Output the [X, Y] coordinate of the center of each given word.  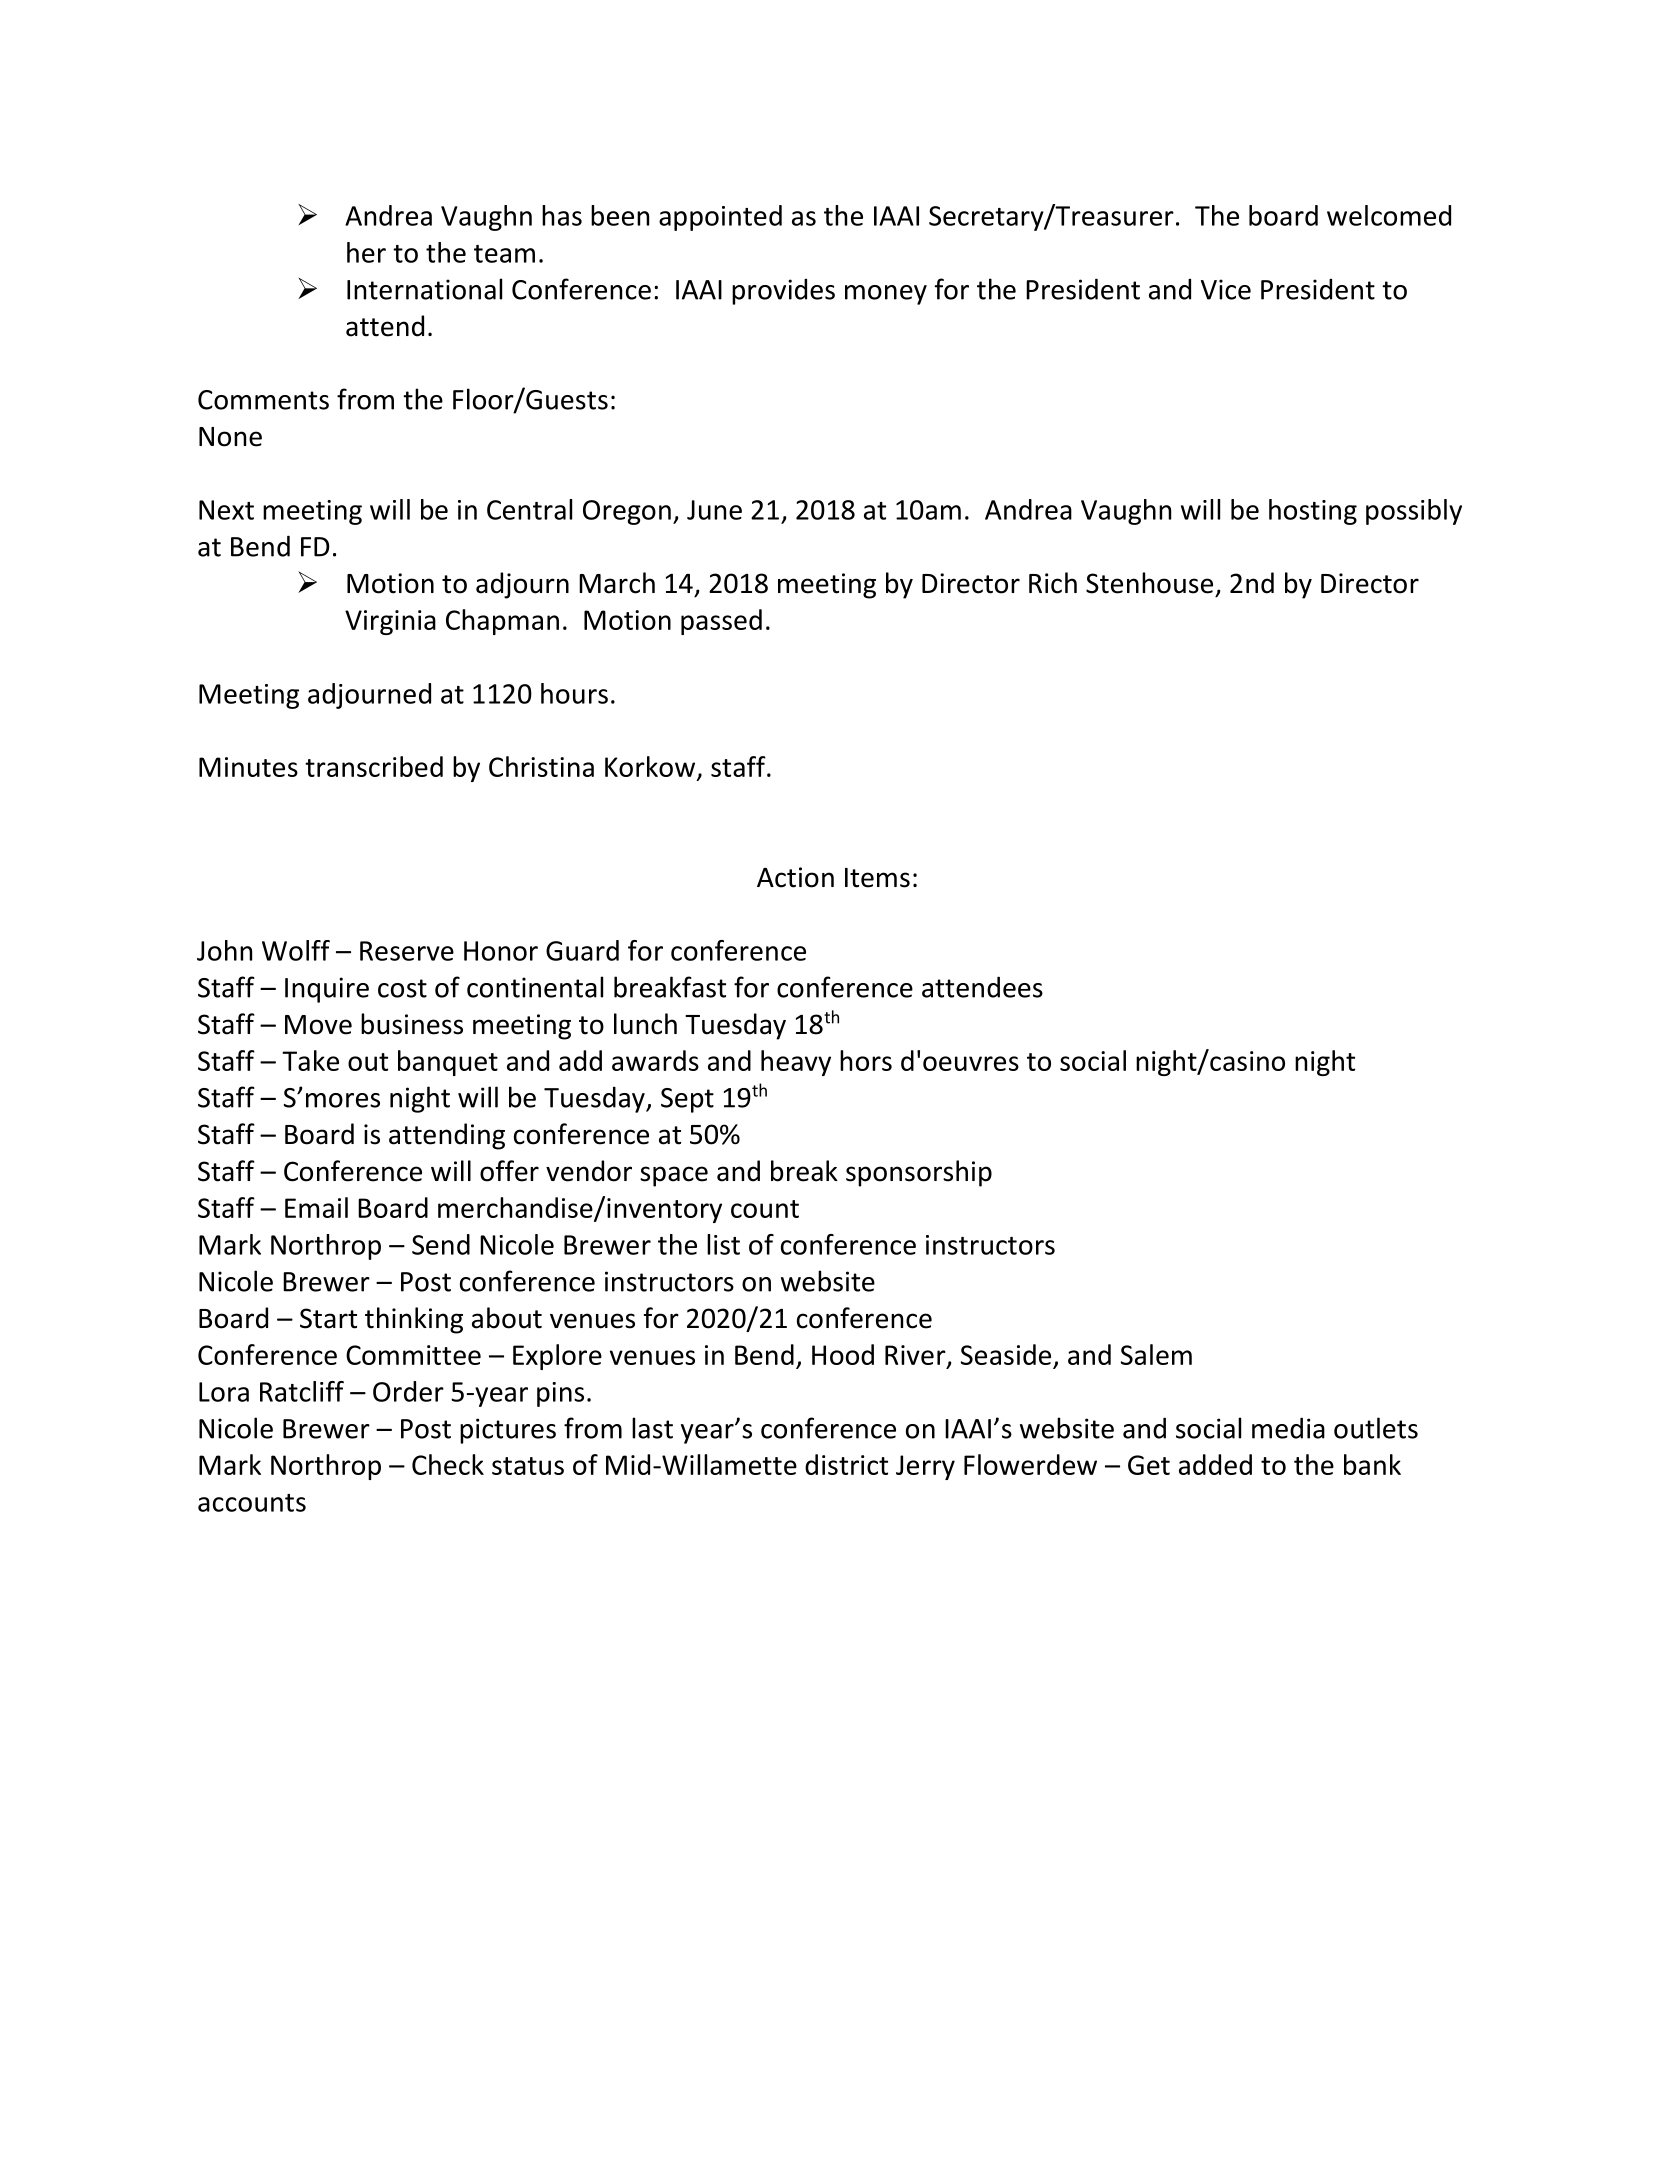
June [714, 510]
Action [795, 877]
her [366, 252]
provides [783, 291]
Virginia [390, 622]
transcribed [374, 766]
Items [877, 878]
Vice [1226, 289]
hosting [1313, 512]
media [1288, 1428]
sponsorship [919, 1173]
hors [866, 1060]
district [846, 1464]
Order [408, 1391]
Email [316, 1207]
